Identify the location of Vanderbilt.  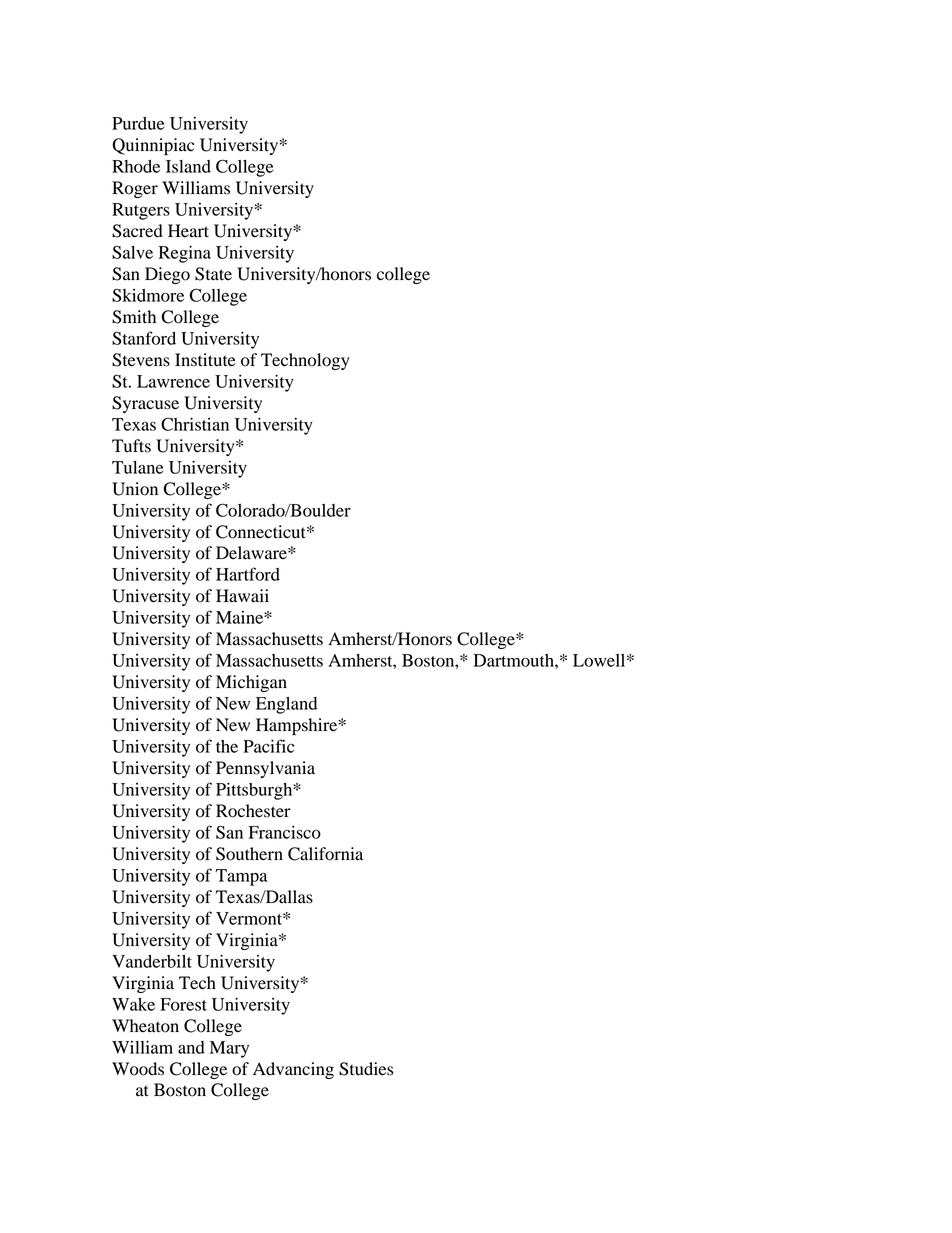
(152, 961).
